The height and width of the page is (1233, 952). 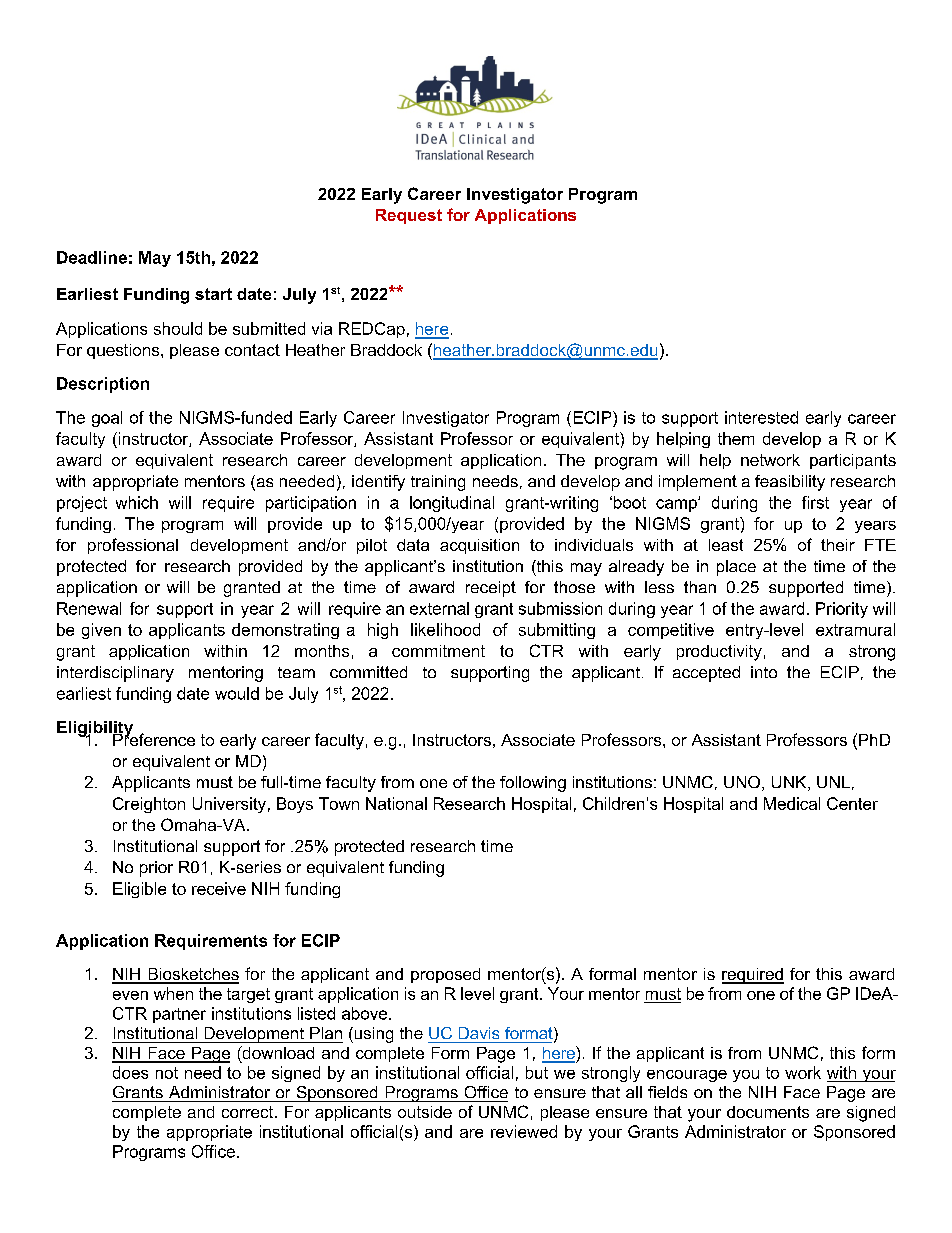 What do you see at coordinates (761, 417) in the page?
I see `interested` at bounding box center [761, 417].
